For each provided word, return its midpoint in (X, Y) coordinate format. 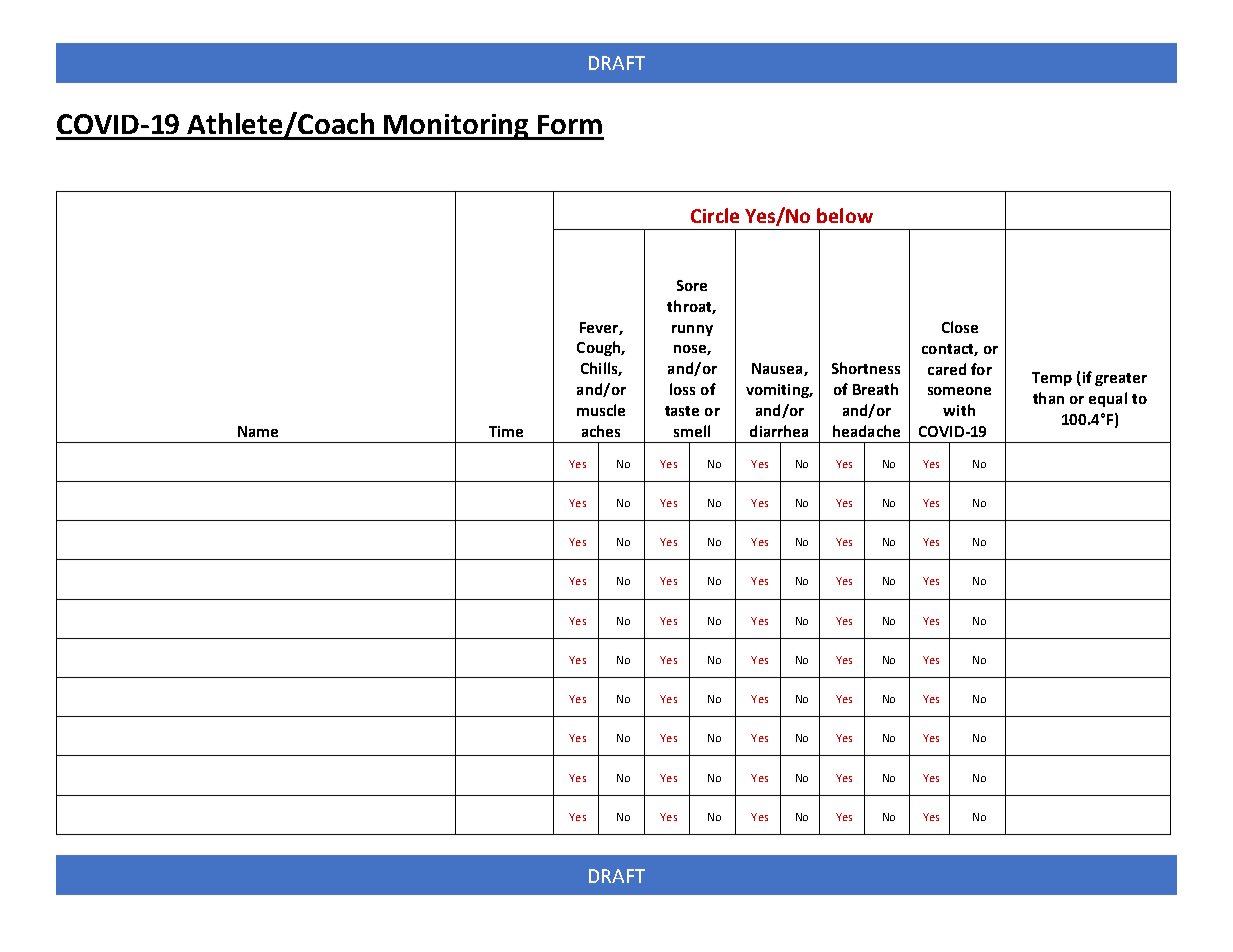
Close (960, 327)
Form (570, 124)
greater (1121, 379)
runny (692, 330)
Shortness (866, 368)
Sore (692, 285)
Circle (715, 215)
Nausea (778, 369)
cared (947, 369)
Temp (1052, 379)
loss (682, 389)
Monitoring (457, 127)
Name (258, 431)
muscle (601, 410)
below (845, 215)
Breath (875, 389)
